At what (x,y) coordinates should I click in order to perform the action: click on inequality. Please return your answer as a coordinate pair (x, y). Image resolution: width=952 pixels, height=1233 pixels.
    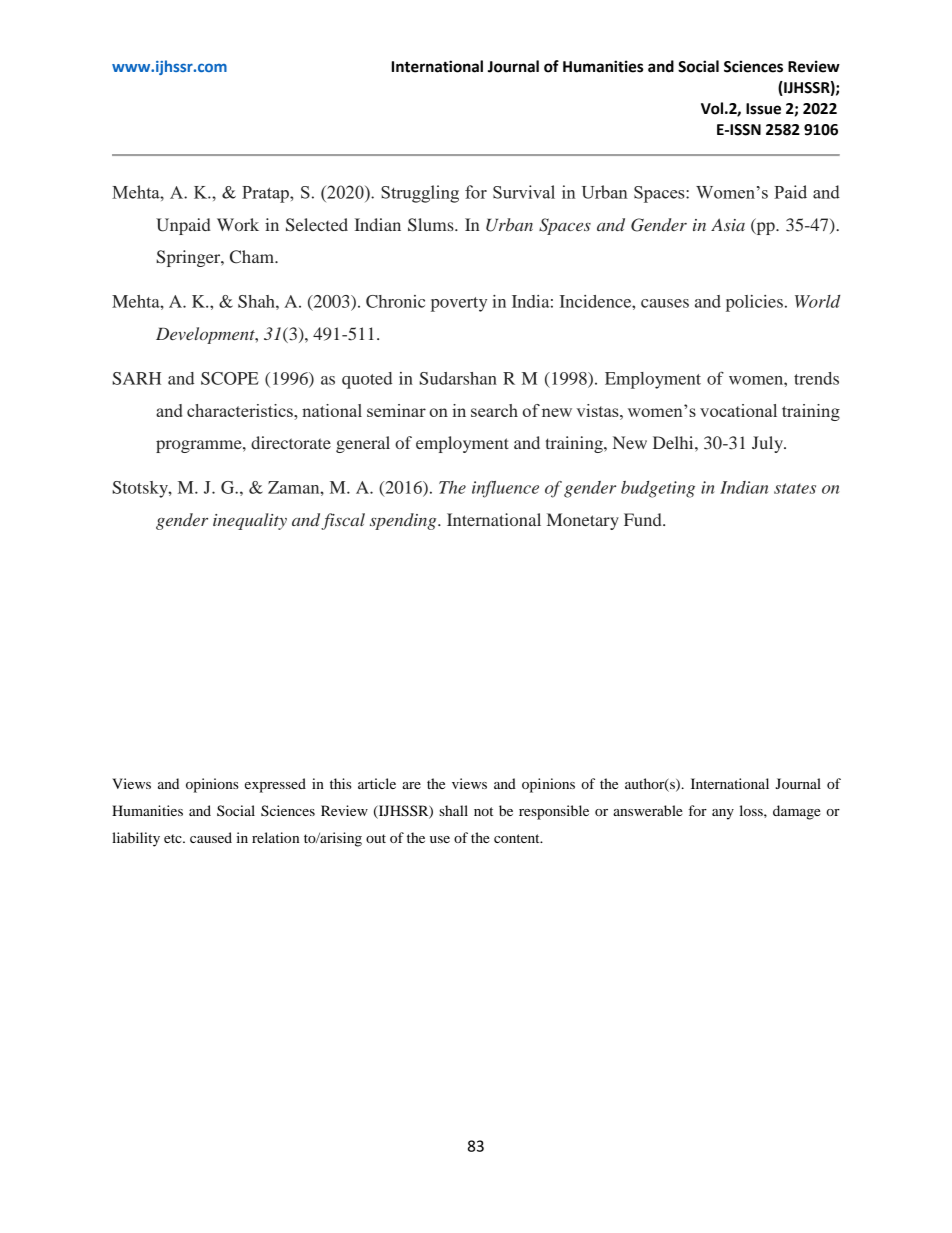
    Looking at the image, I should click on (250, 521).
